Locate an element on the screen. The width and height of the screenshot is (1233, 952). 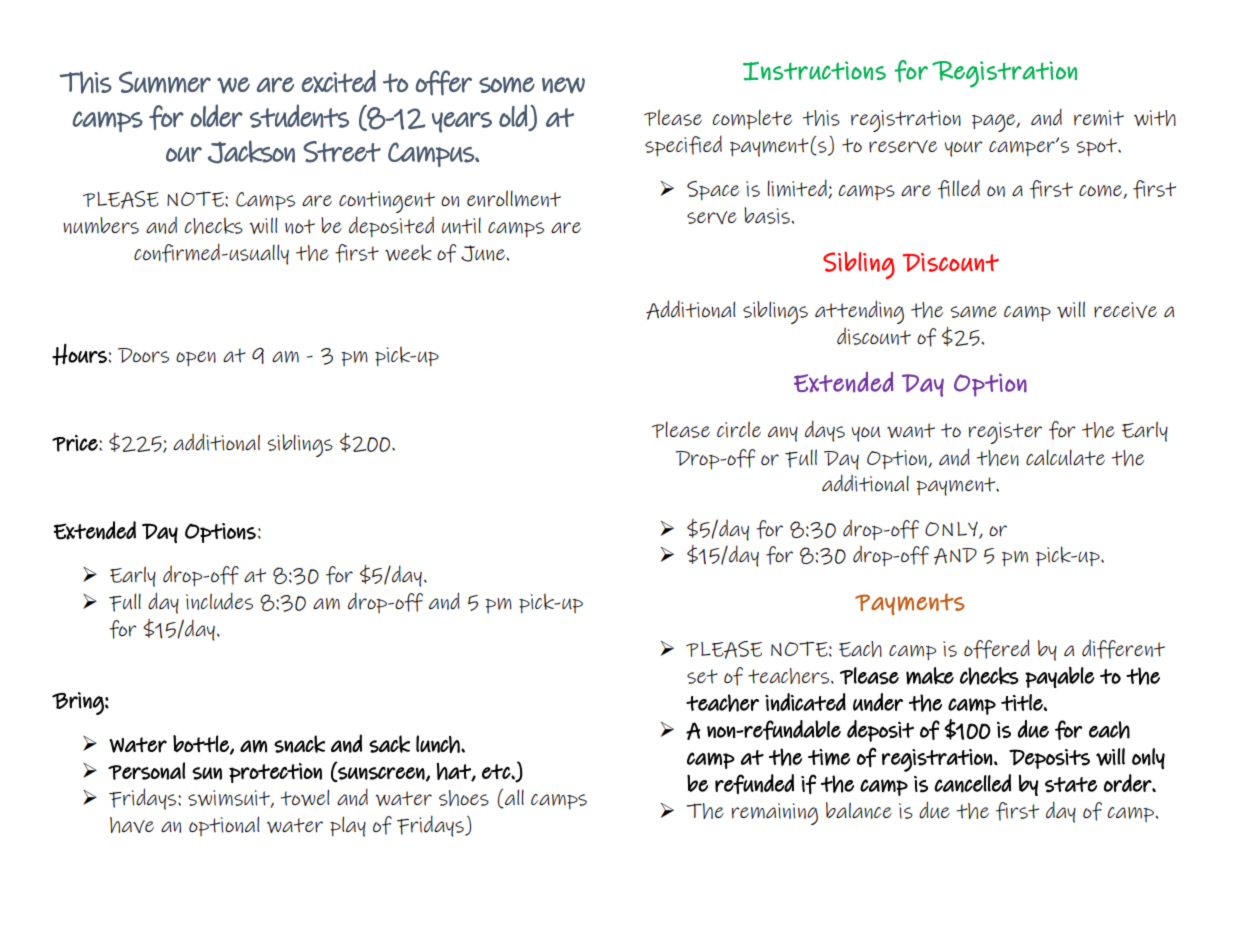
circle is located at coordinates (739, 429).
